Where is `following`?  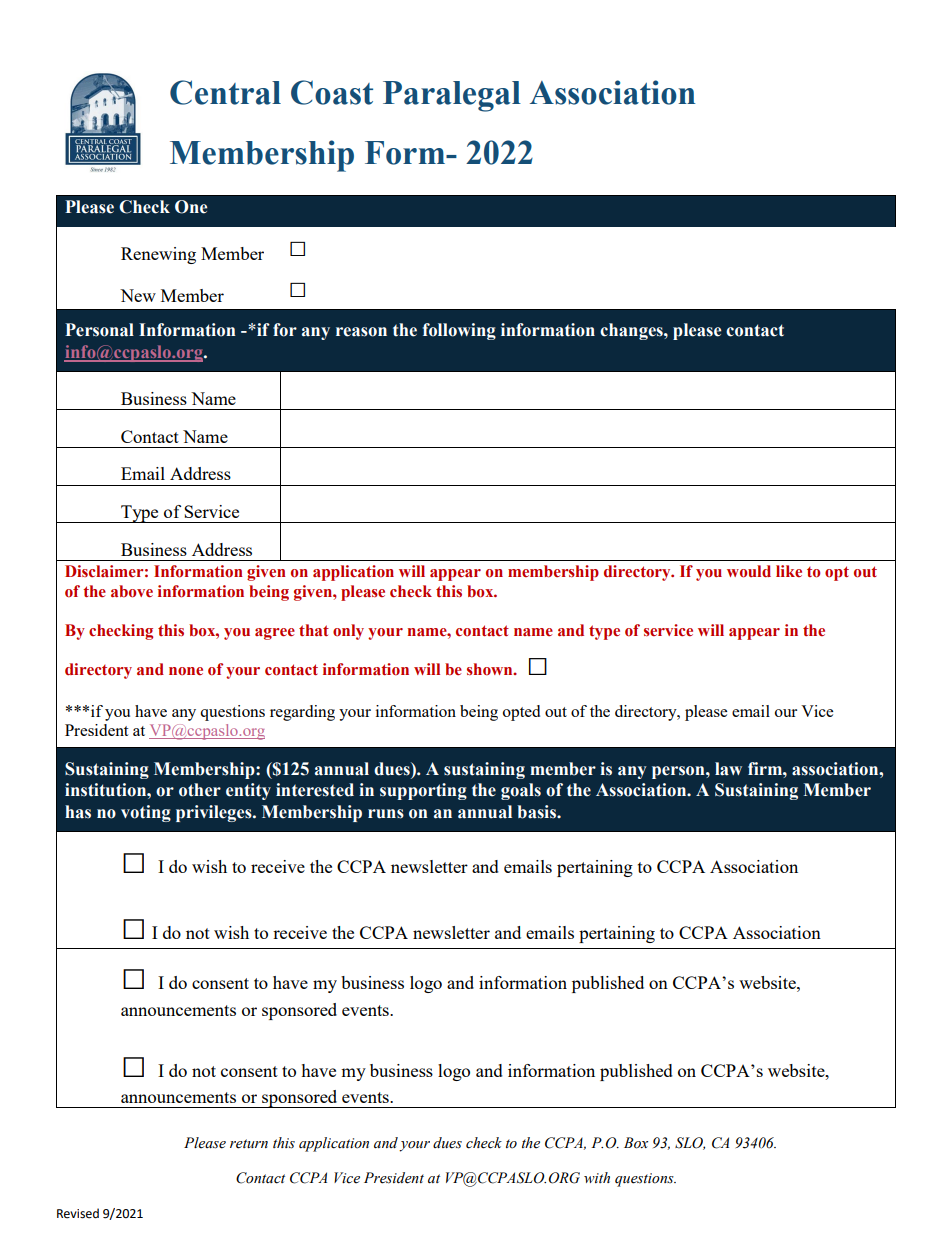 following is located at coordinates (459, 331).
